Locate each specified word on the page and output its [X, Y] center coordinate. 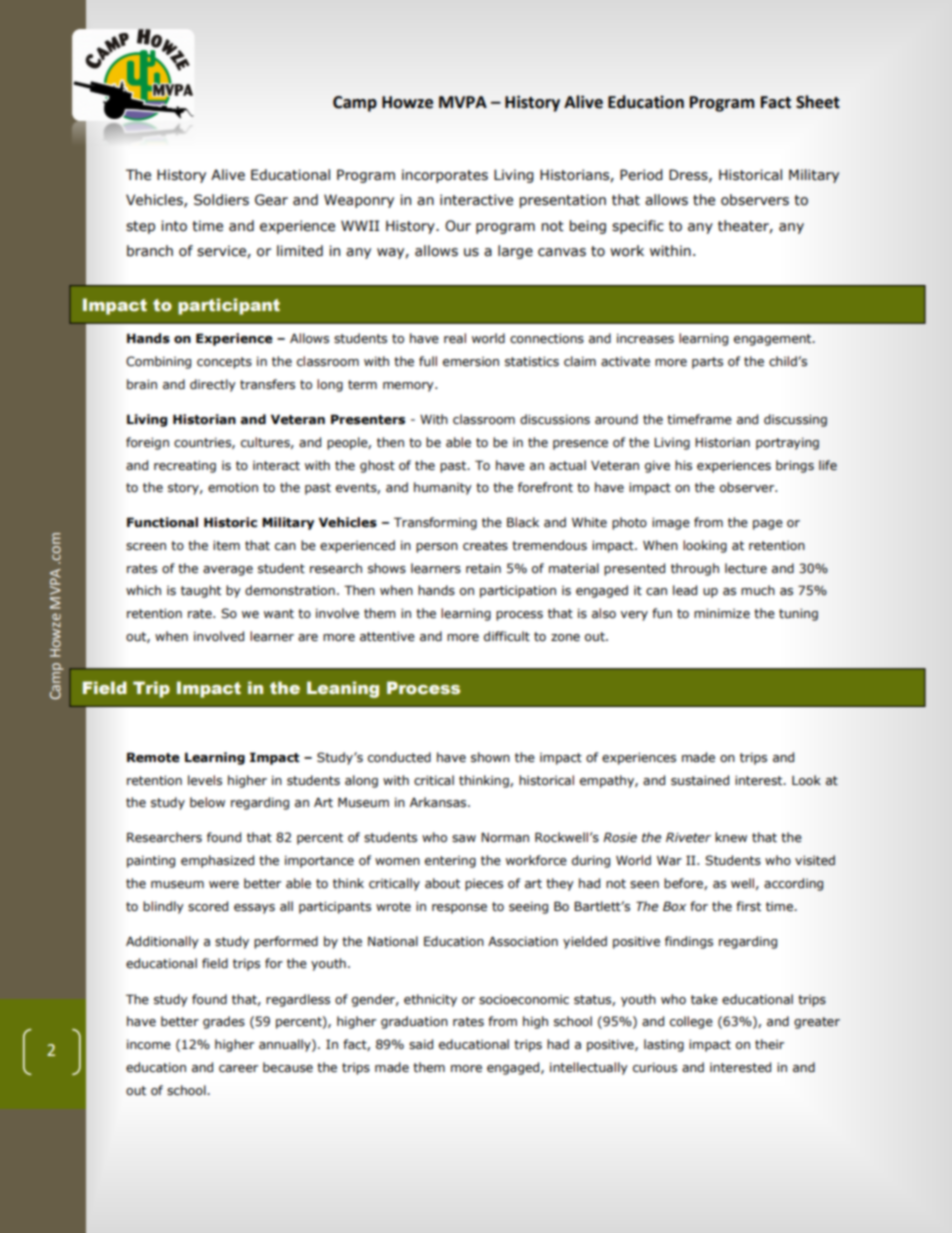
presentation [563, 201]
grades [224, 1022]
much [758, 590]
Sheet [818, 102]
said [421, 1044]
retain [483, 569]
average [228, 571]
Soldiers [221, 200]
